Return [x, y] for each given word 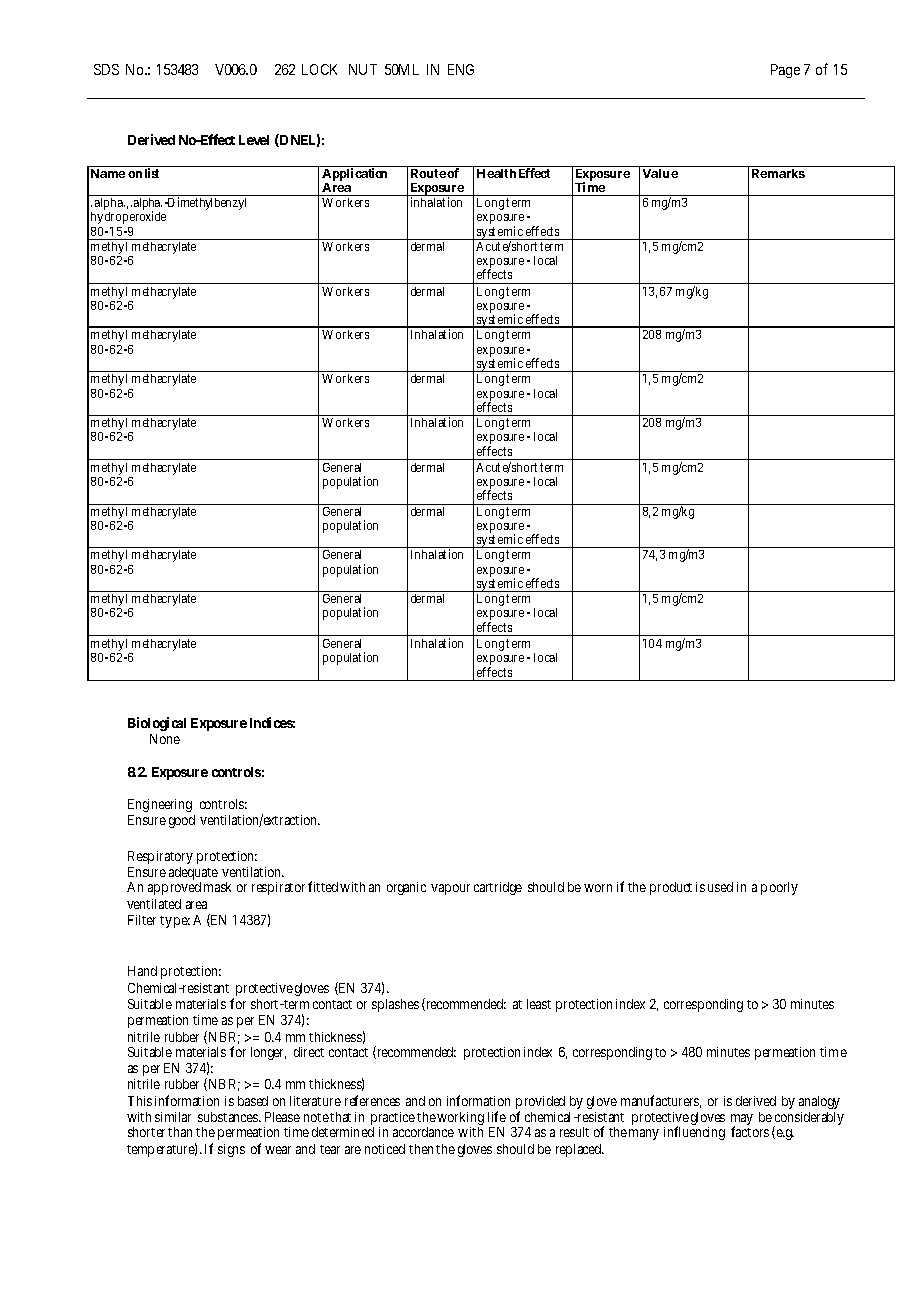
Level [254, 140]
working [460, 1120]
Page [785, 71]
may [742, 1121]
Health [496, 173]
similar [173, 1117]
